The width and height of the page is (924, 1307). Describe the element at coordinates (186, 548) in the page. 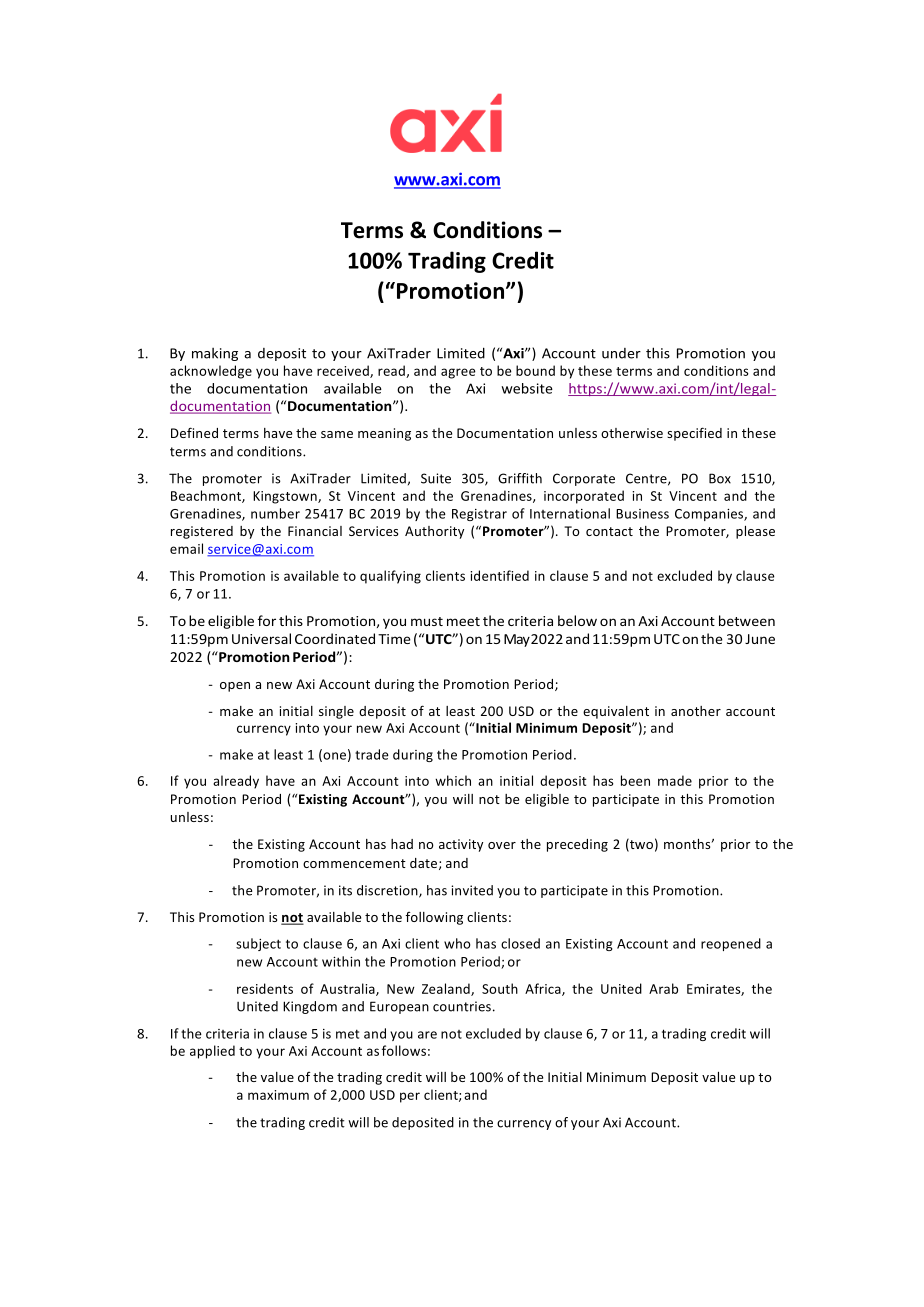

I see `email` at that location.
